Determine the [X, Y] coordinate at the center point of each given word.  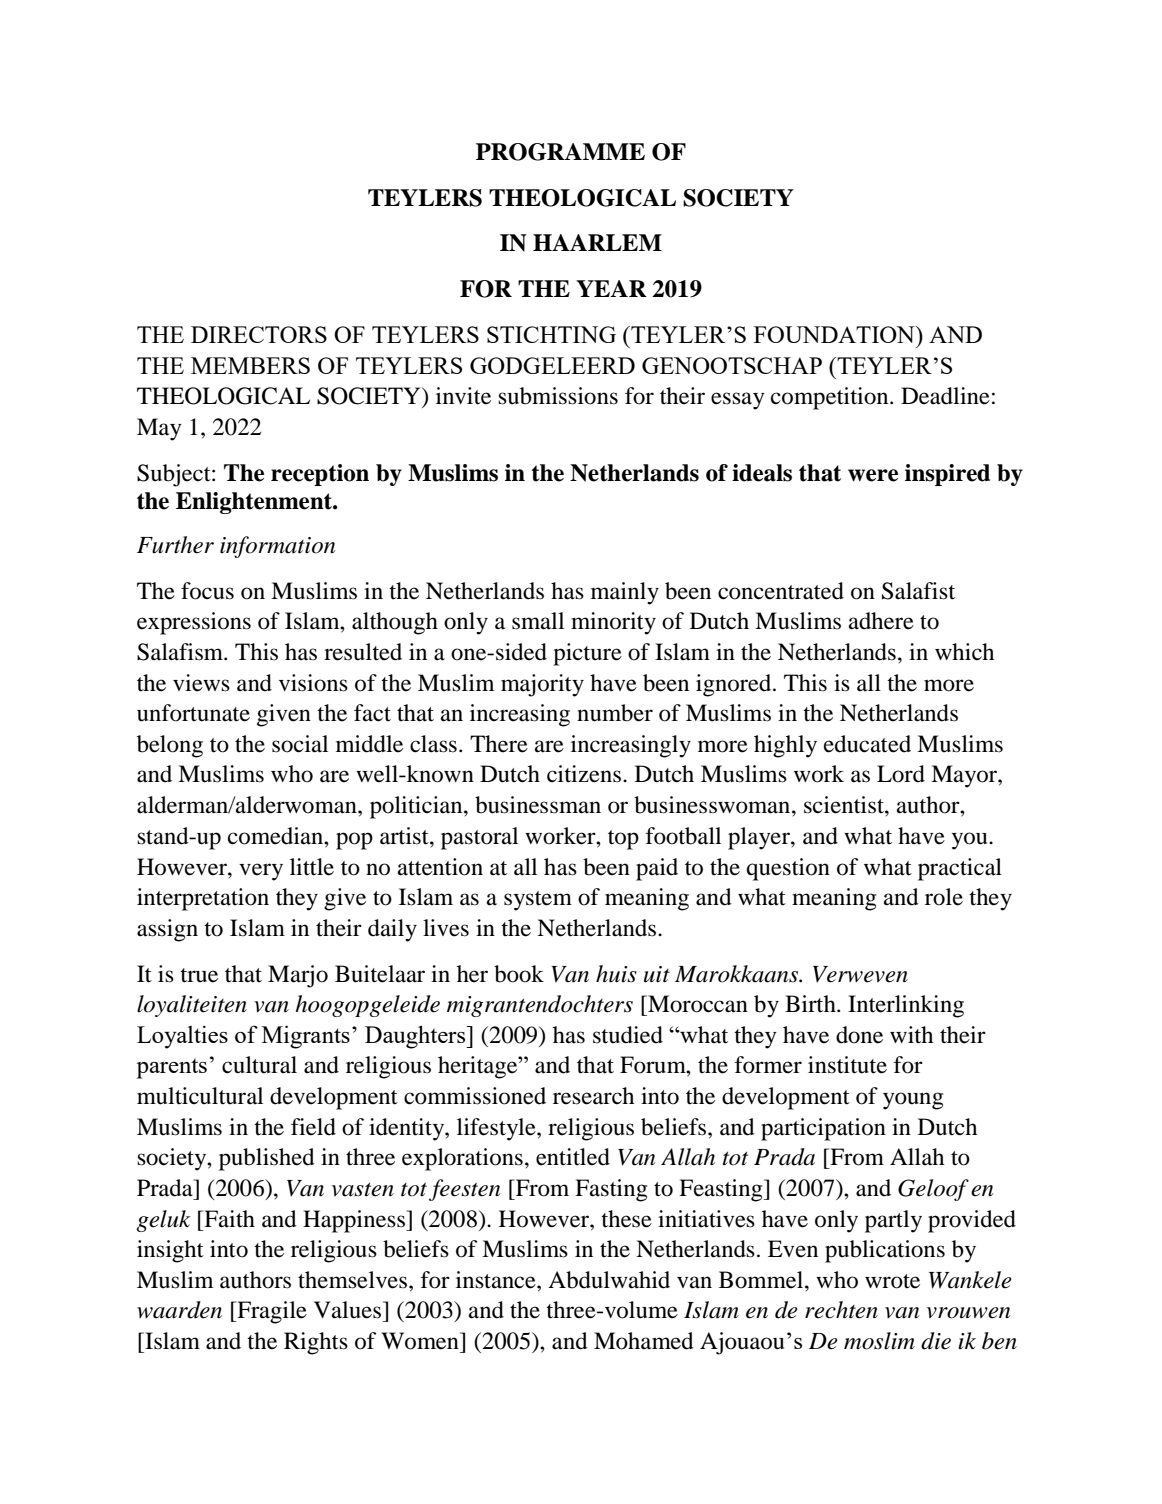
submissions [558, 396]
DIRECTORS [259, 334]
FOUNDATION [835, 334]
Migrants [306, 1037]
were [873, 475]
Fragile [271, 1312]
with [911, 1035]
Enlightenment [255, 503]
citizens [585, 774]
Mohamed [644, 1341]
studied [628, 1035]
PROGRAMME [560, 152]
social [300, 744]
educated [867, 744]
